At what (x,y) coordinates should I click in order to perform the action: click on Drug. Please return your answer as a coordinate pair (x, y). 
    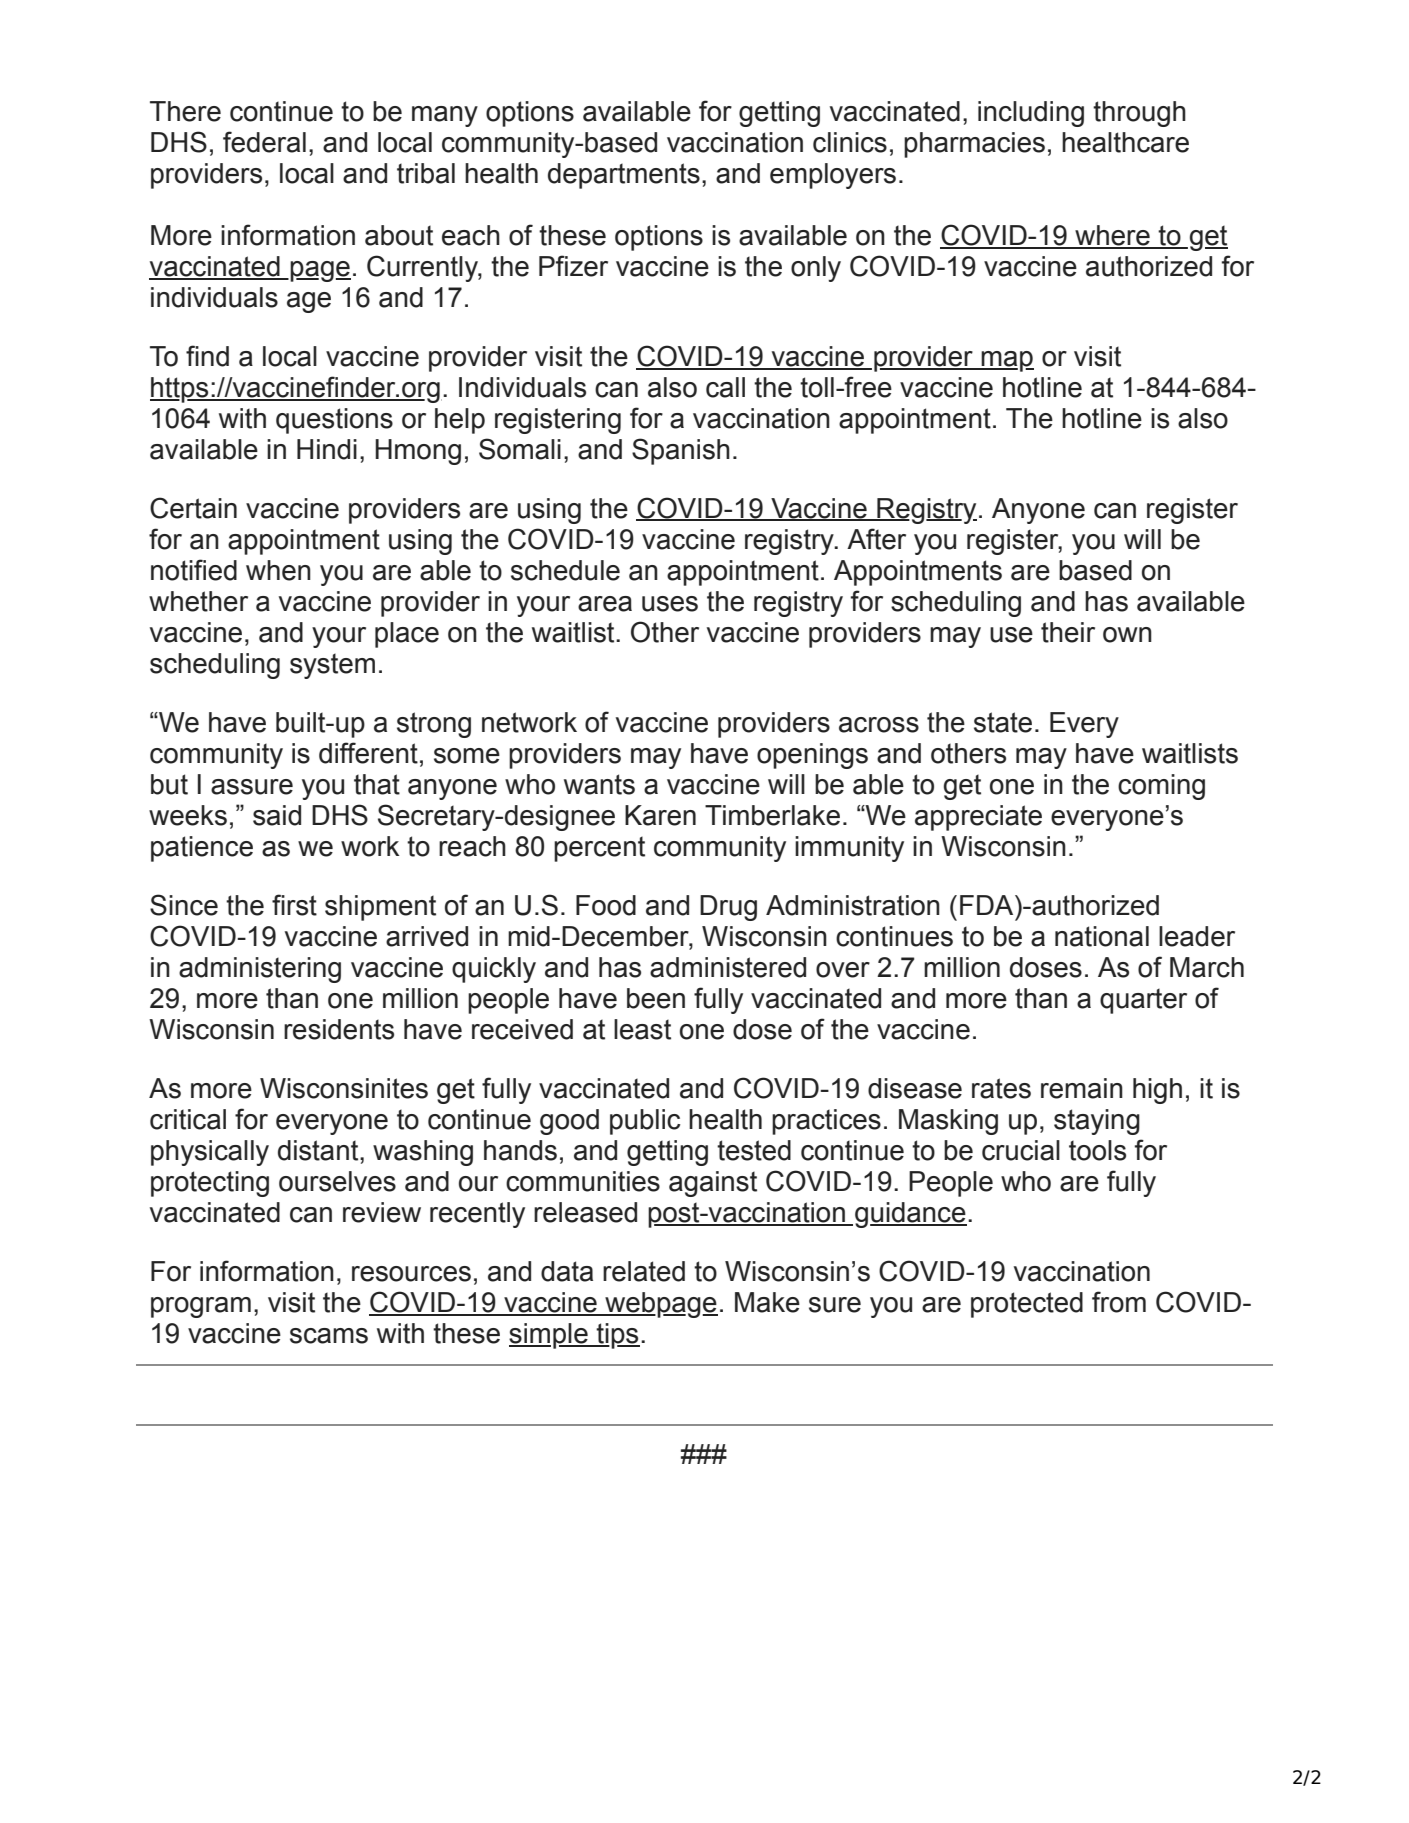
    Looking at the image, I should click on (728, 908).
